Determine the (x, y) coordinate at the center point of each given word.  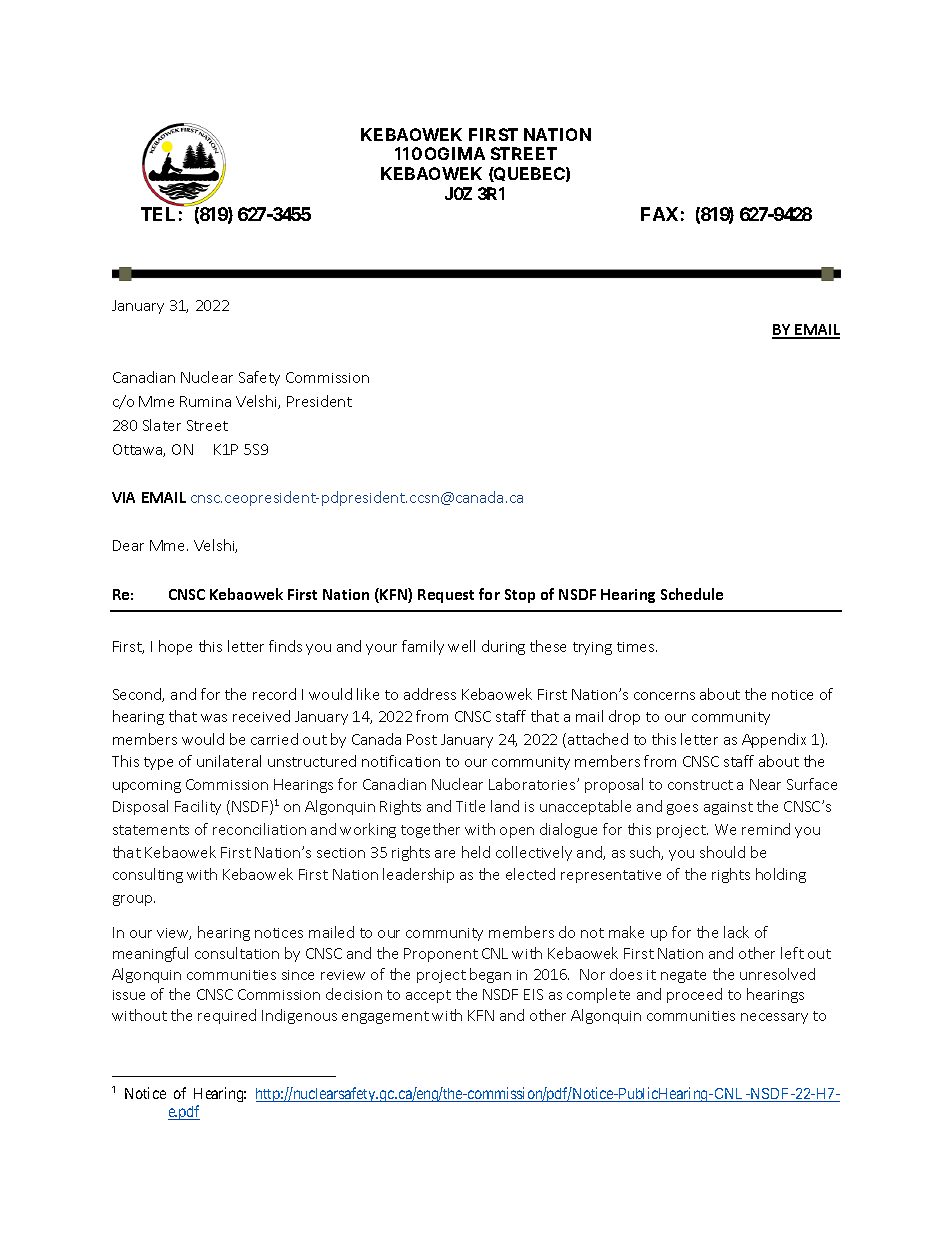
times (637, 647)
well (461, 646)
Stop (520, 596)
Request (446, 596)
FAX (659, 214)
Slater (162, 425)
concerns (664, 696)
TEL (158, 214)
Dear (128, 545)
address (430, 694)
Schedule (692, 594)
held (476, 852)
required (227, 1016)
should (722, 852)
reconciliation (259, 829)
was (214, 718)
